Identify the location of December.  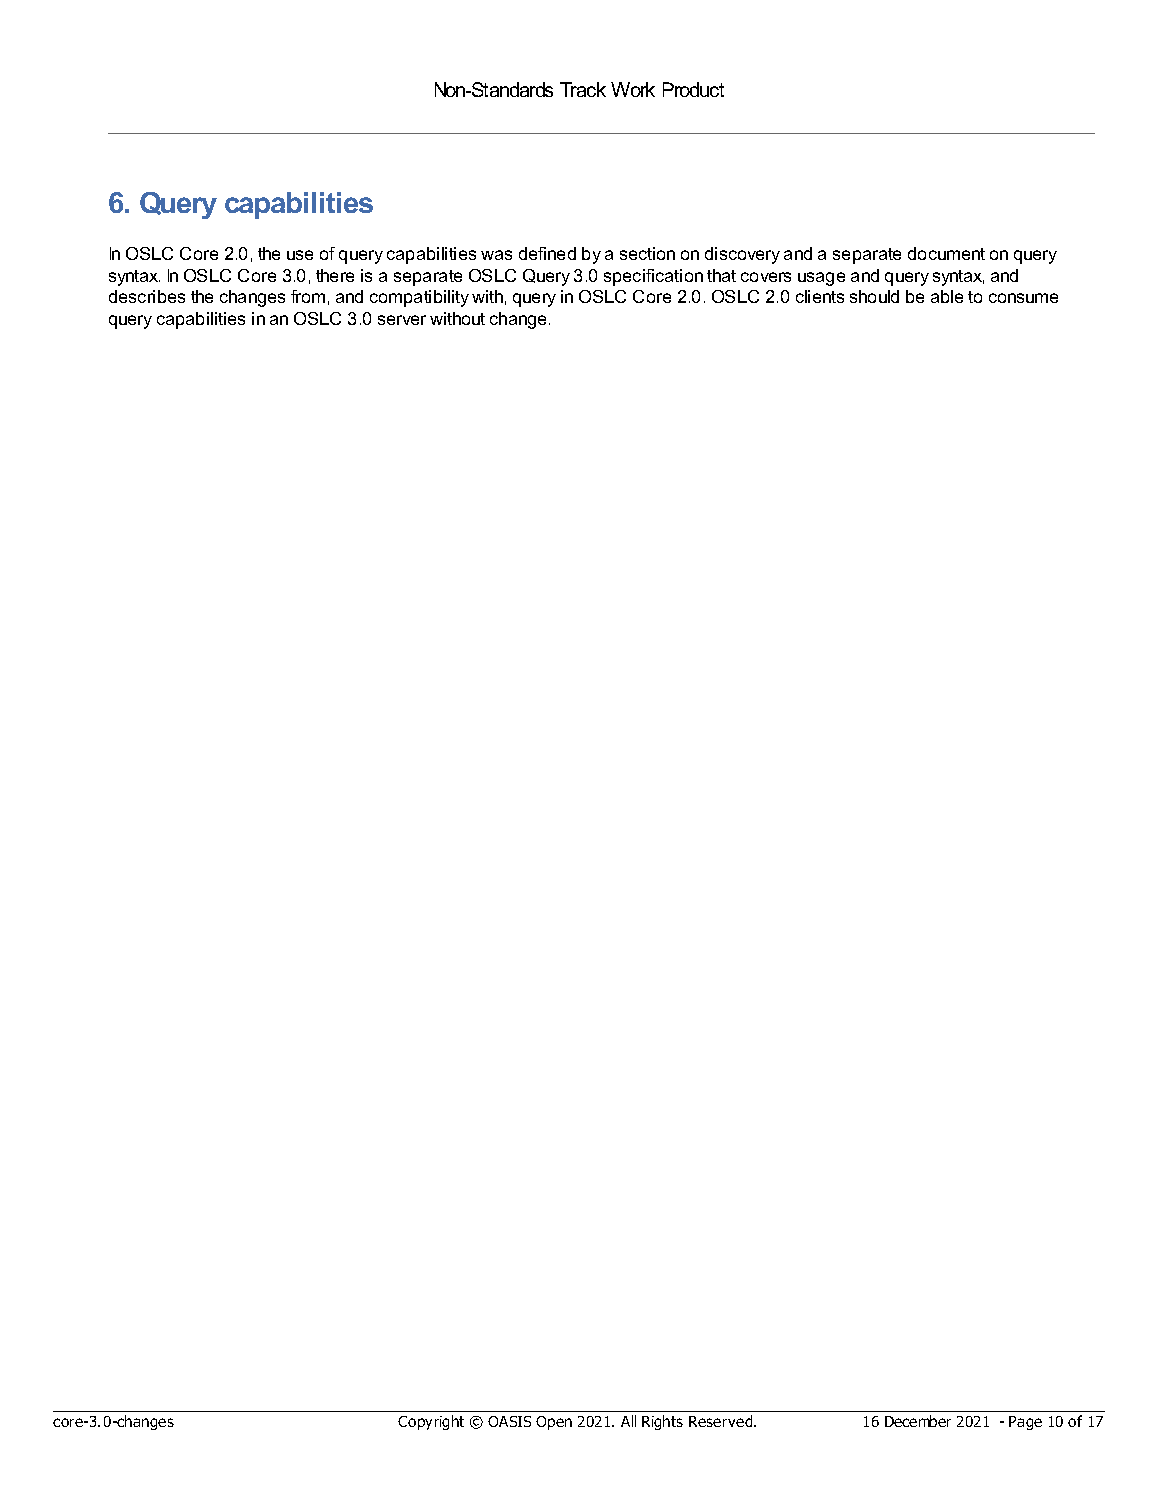
(918, 1421).
